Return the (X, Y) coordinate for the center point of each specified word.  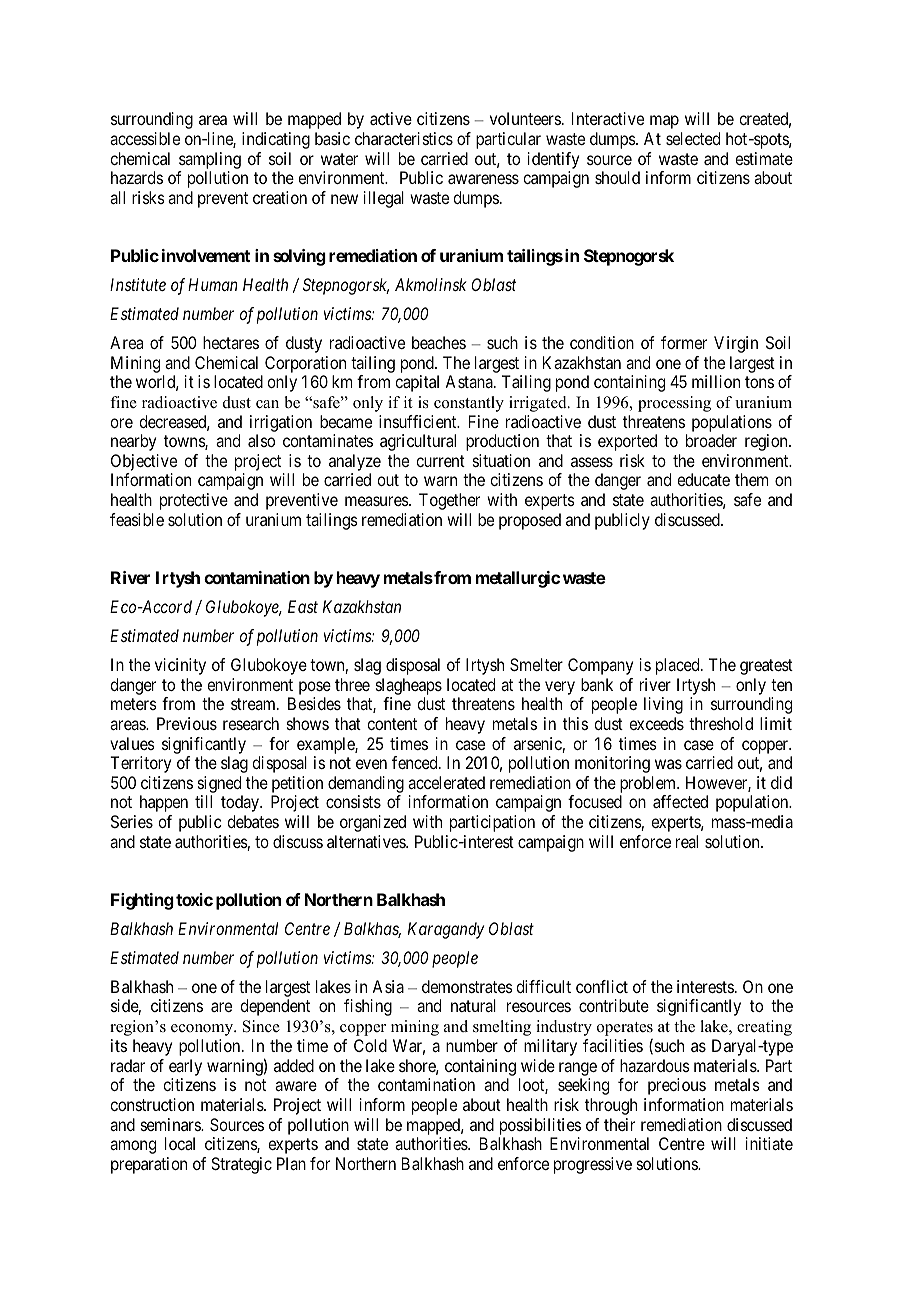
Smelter (536, 664)
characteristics (404, 138)
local (180, 1143)
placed (679, 666)
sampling (210, 160)
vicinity (180, 666)
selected (693, 138)
